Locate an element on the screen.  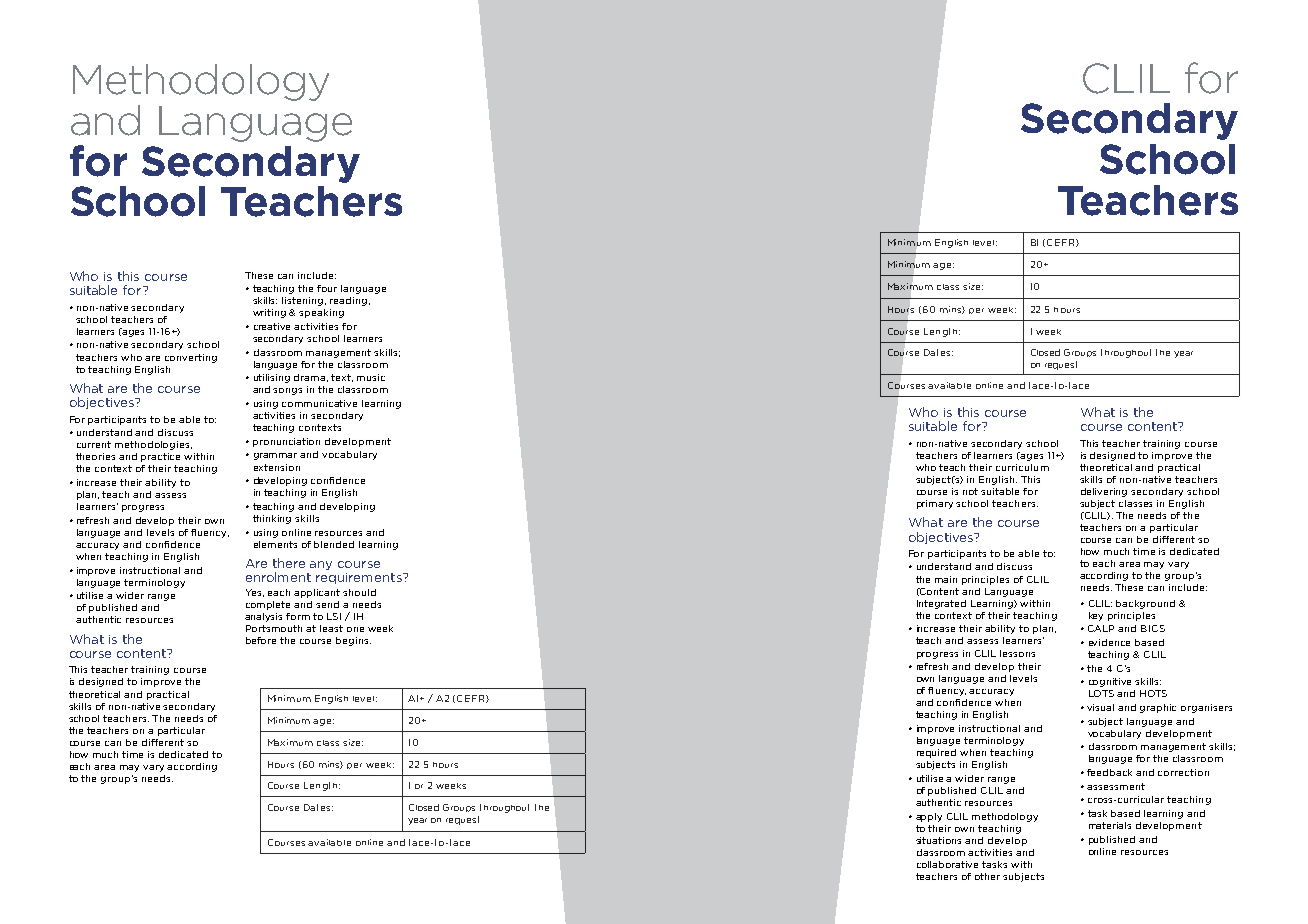
collaborative is located at coordinates (947, 864).
